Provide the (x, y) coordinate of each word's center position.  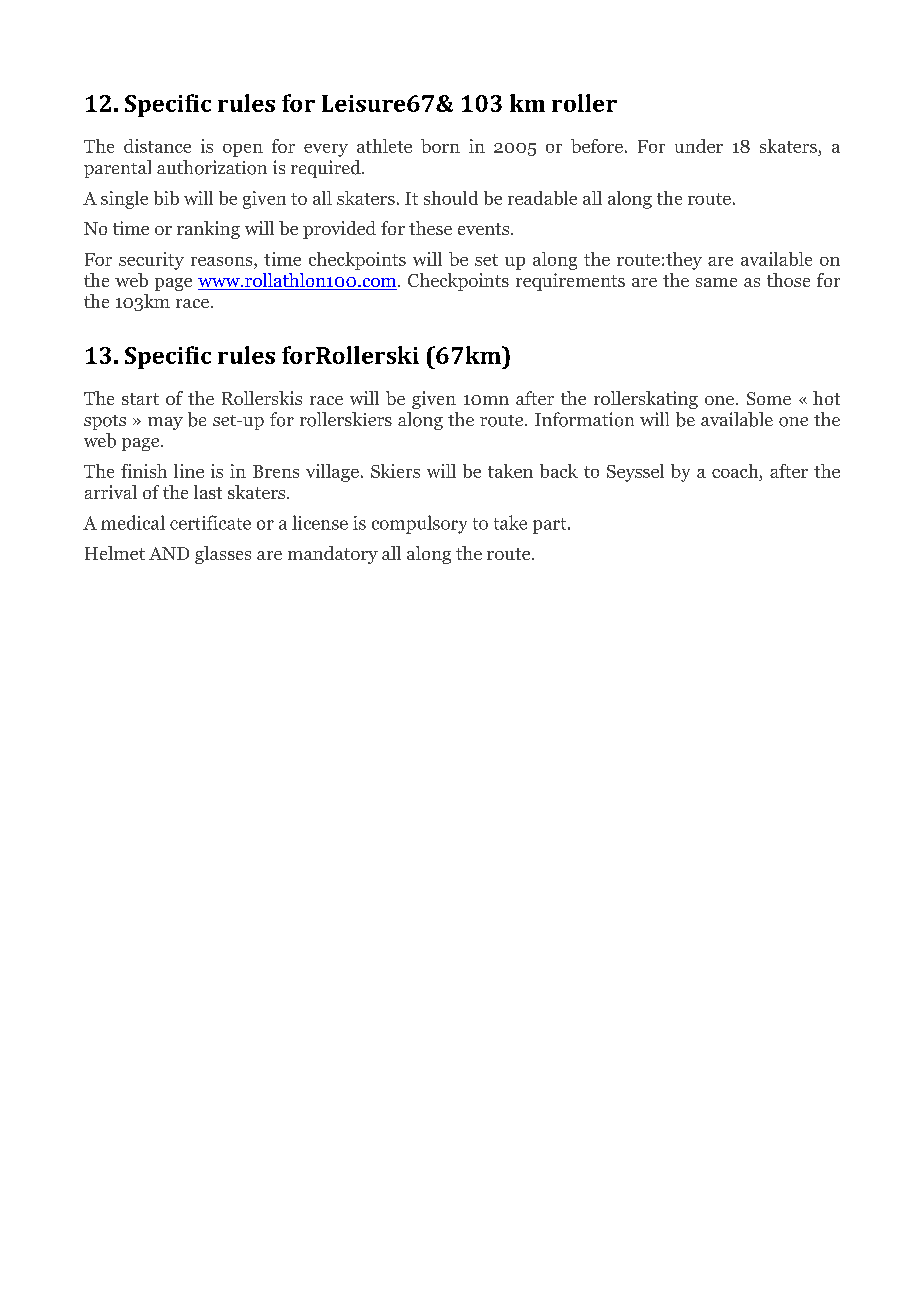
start (140, 399)
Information (584, 419)
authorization (212, 167)
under (699, 146)
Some (769, 398)
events (485, 229)
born (440, 146)
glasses (223, 555)
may (165, 423)
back (559, 471)
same (716, 282)
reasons (223, 261)
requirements (570, 282)
